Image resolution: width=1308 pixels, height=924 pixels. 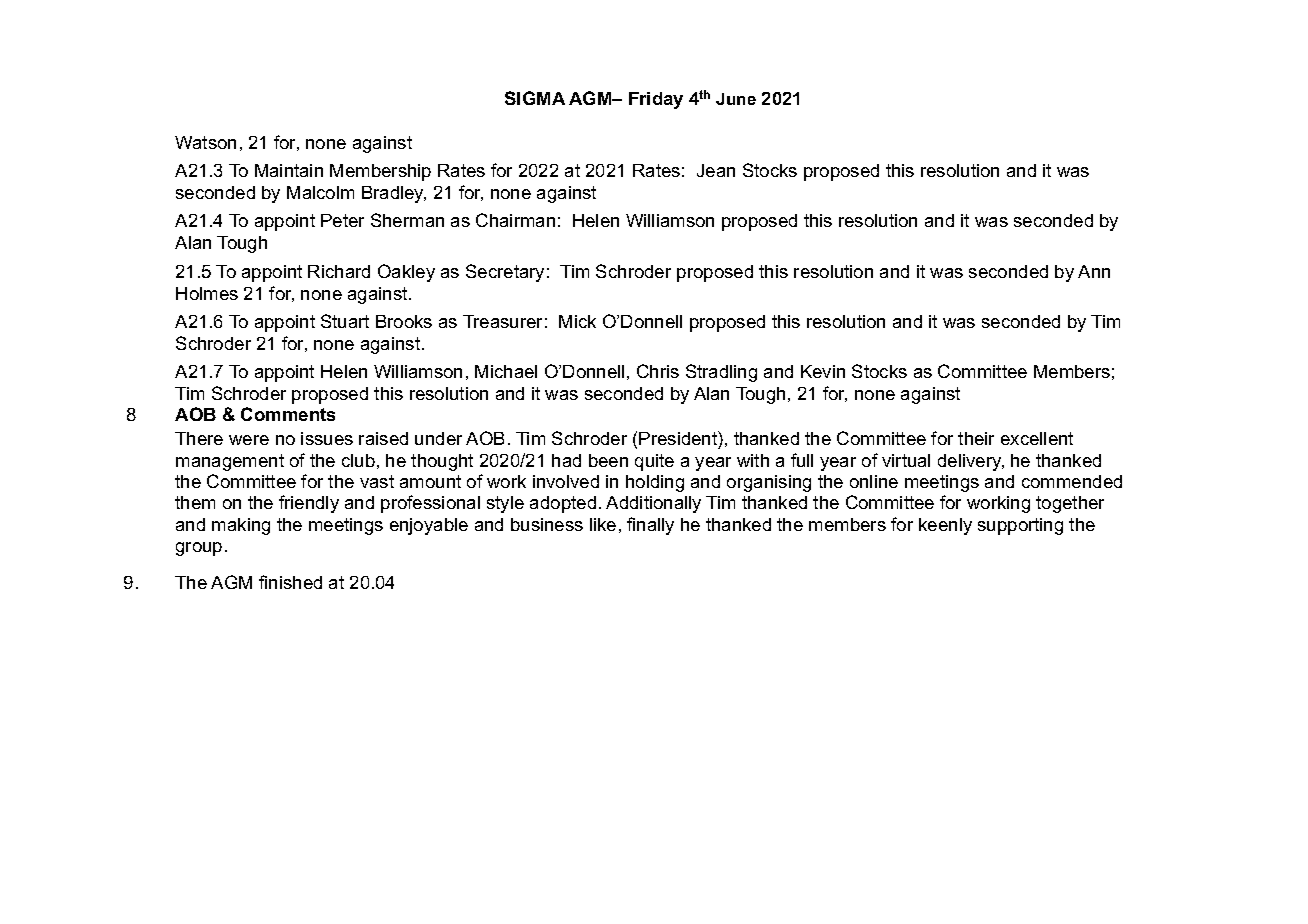 I want to click on Stuart, so click(x=345, y=321).
